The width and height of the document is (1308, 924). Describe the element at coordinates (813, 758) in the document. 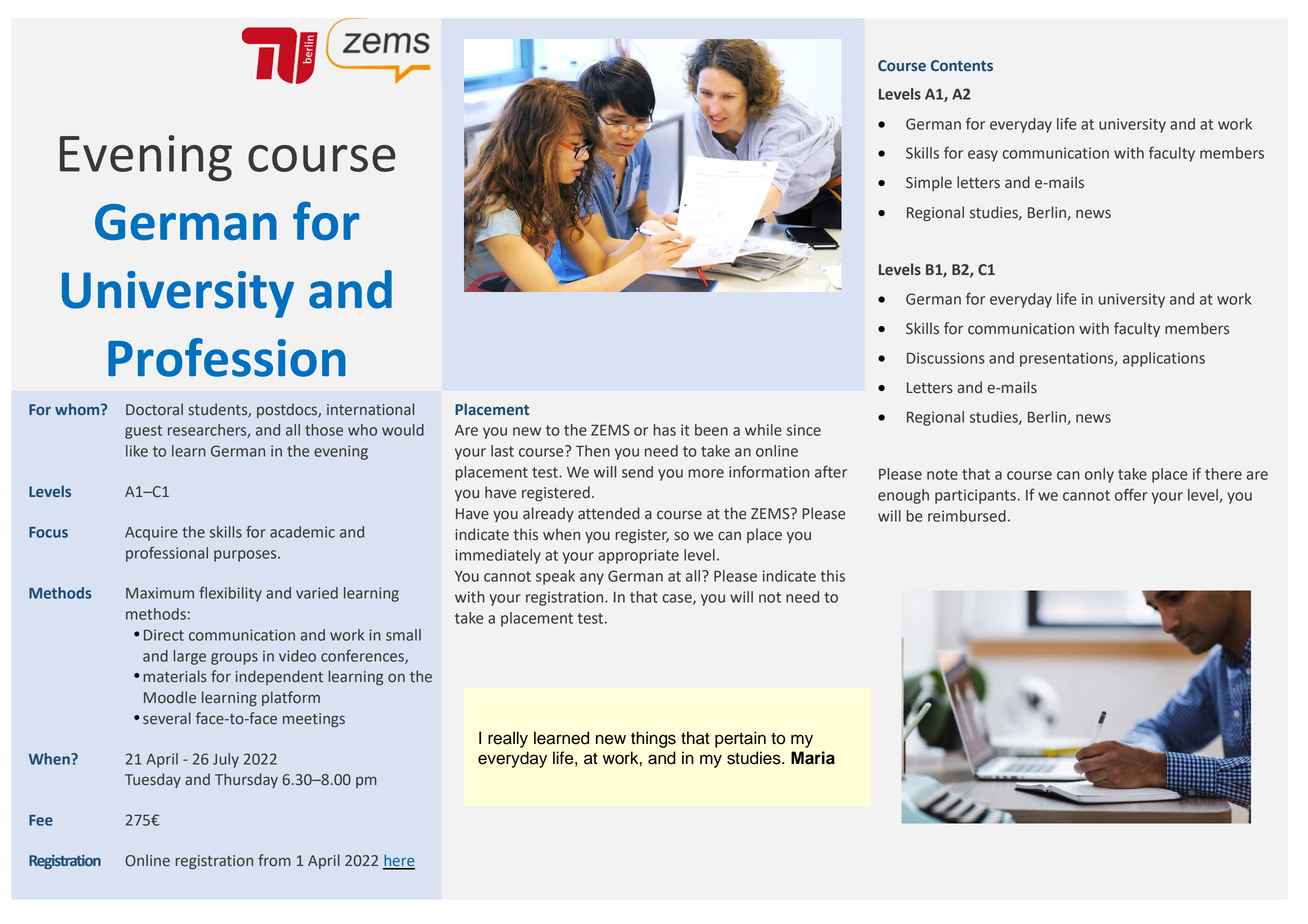

I see `Maria` at that location.
